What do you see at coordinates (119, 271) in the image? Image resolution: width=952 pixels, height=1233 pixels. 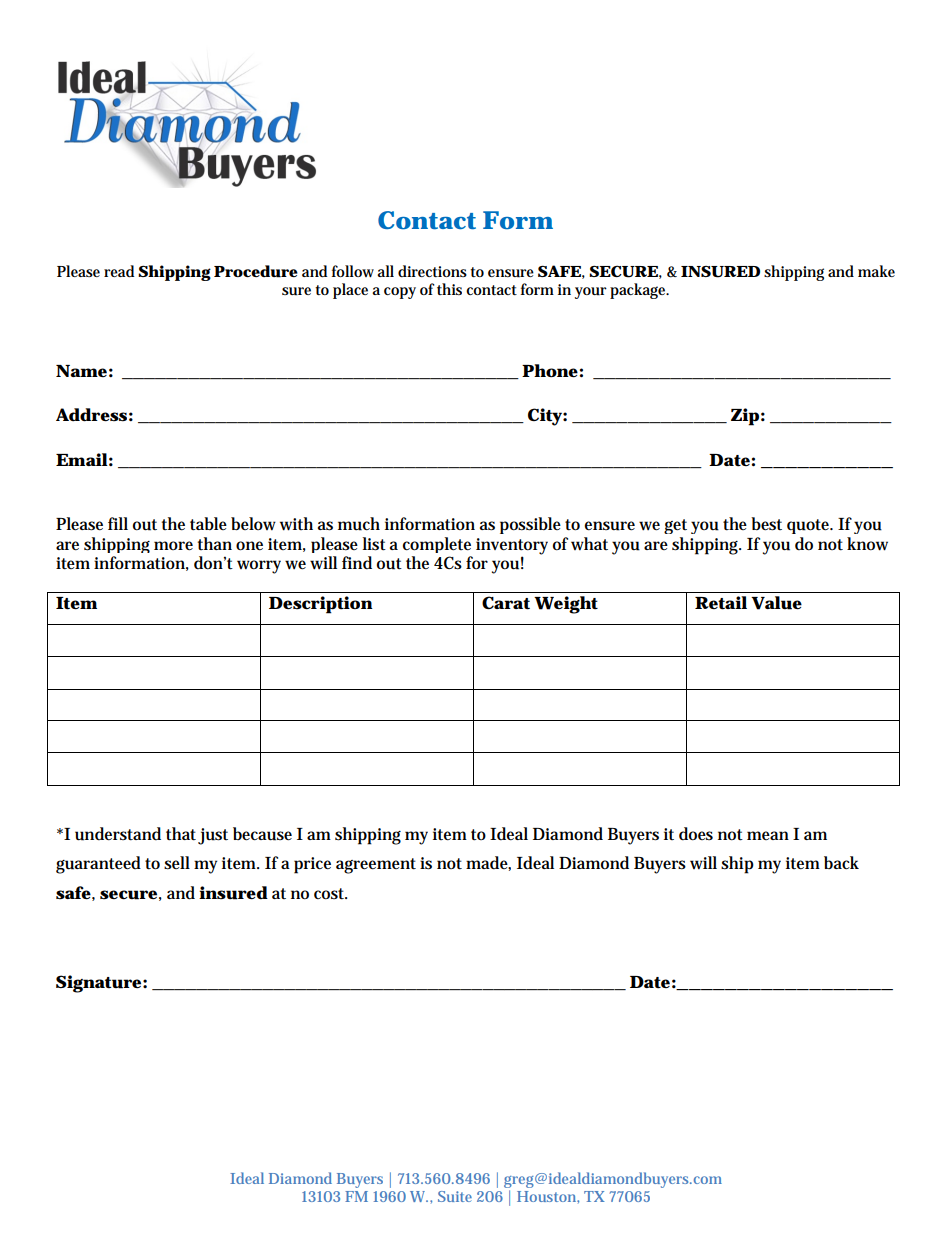 I see `read` at bounding box center [119, 271].
